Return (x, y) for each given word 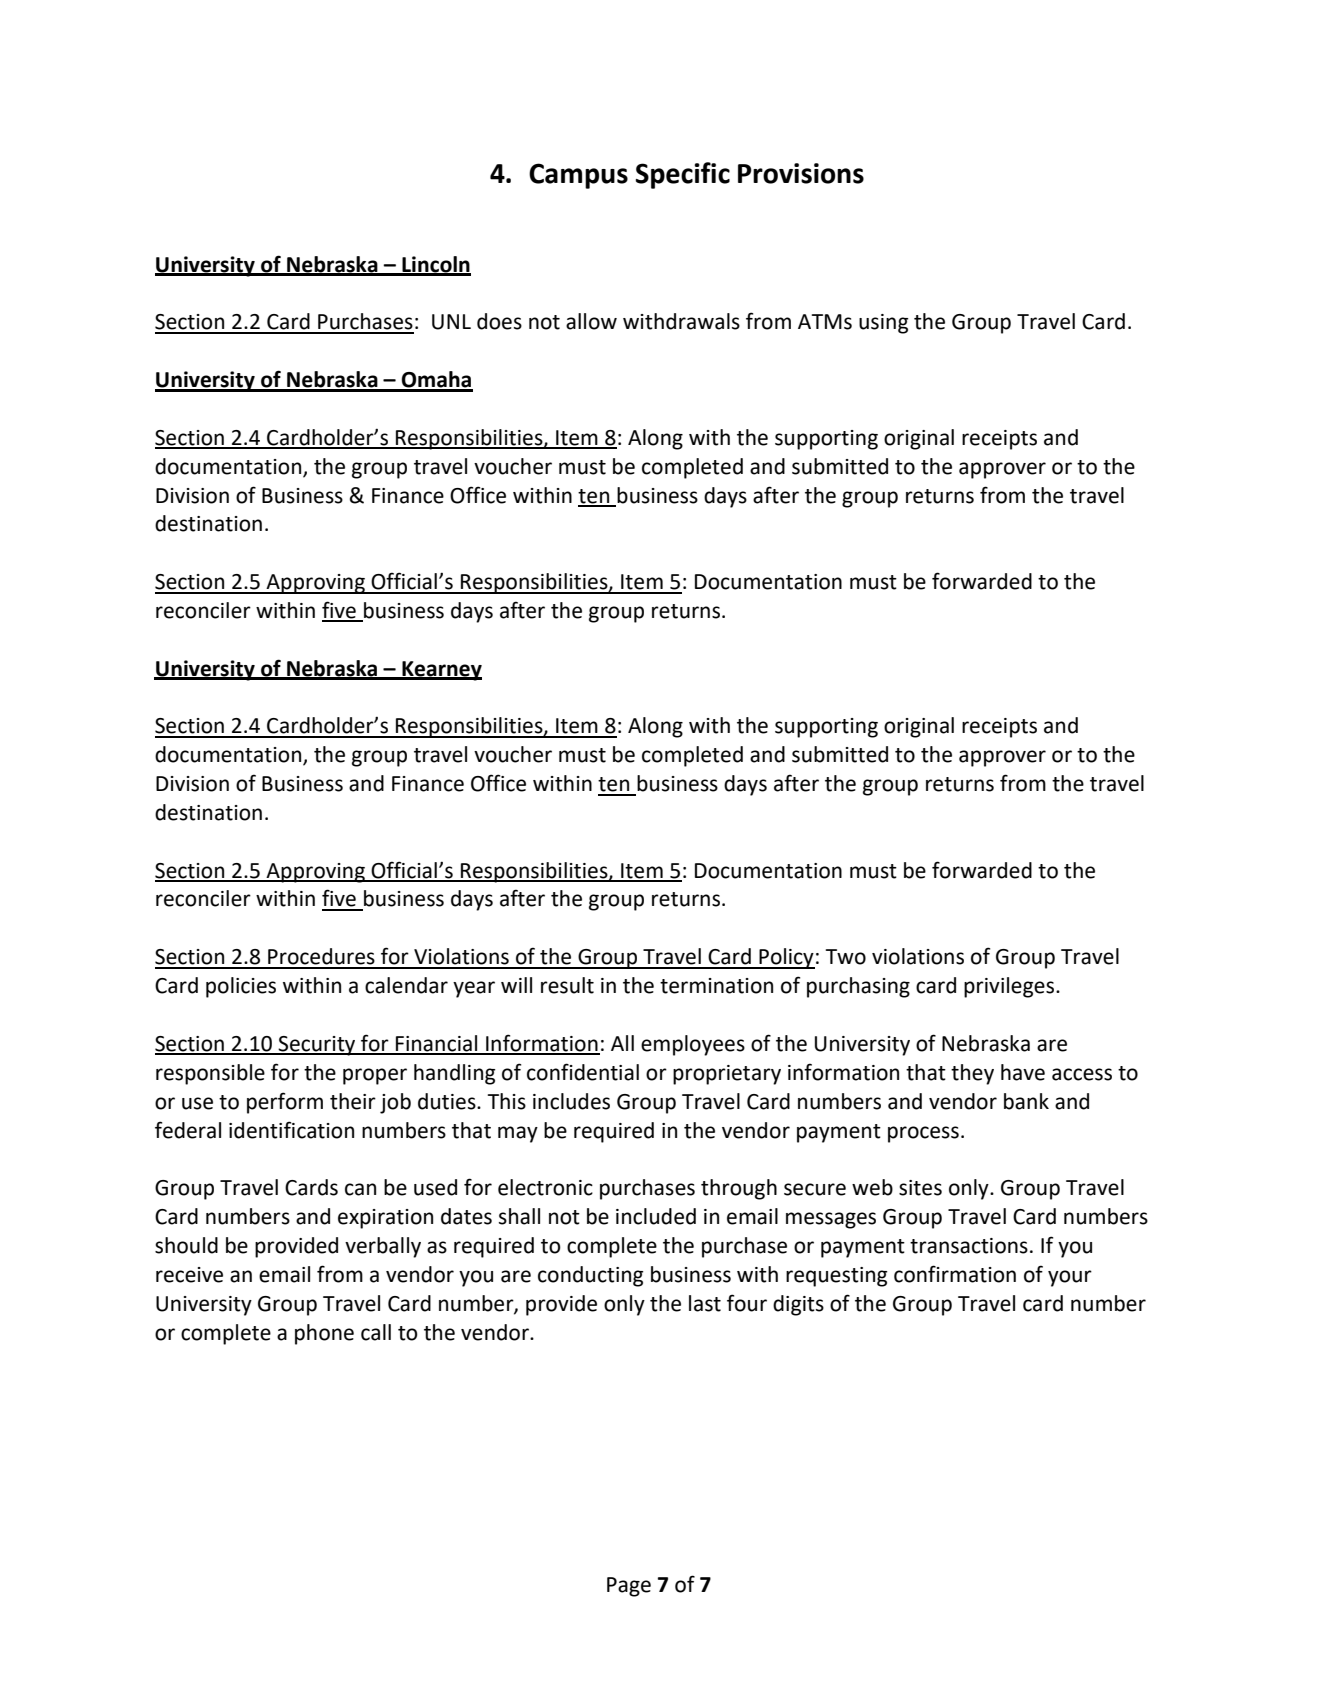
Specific (683, 175)
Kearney (441, 671)
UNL (451, 322)
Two (846, 957)
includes (571, 1101)
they (972, 1074)
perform (285, 1103)
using (883, 324)
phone (324, 1334)
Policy (786, 958)
